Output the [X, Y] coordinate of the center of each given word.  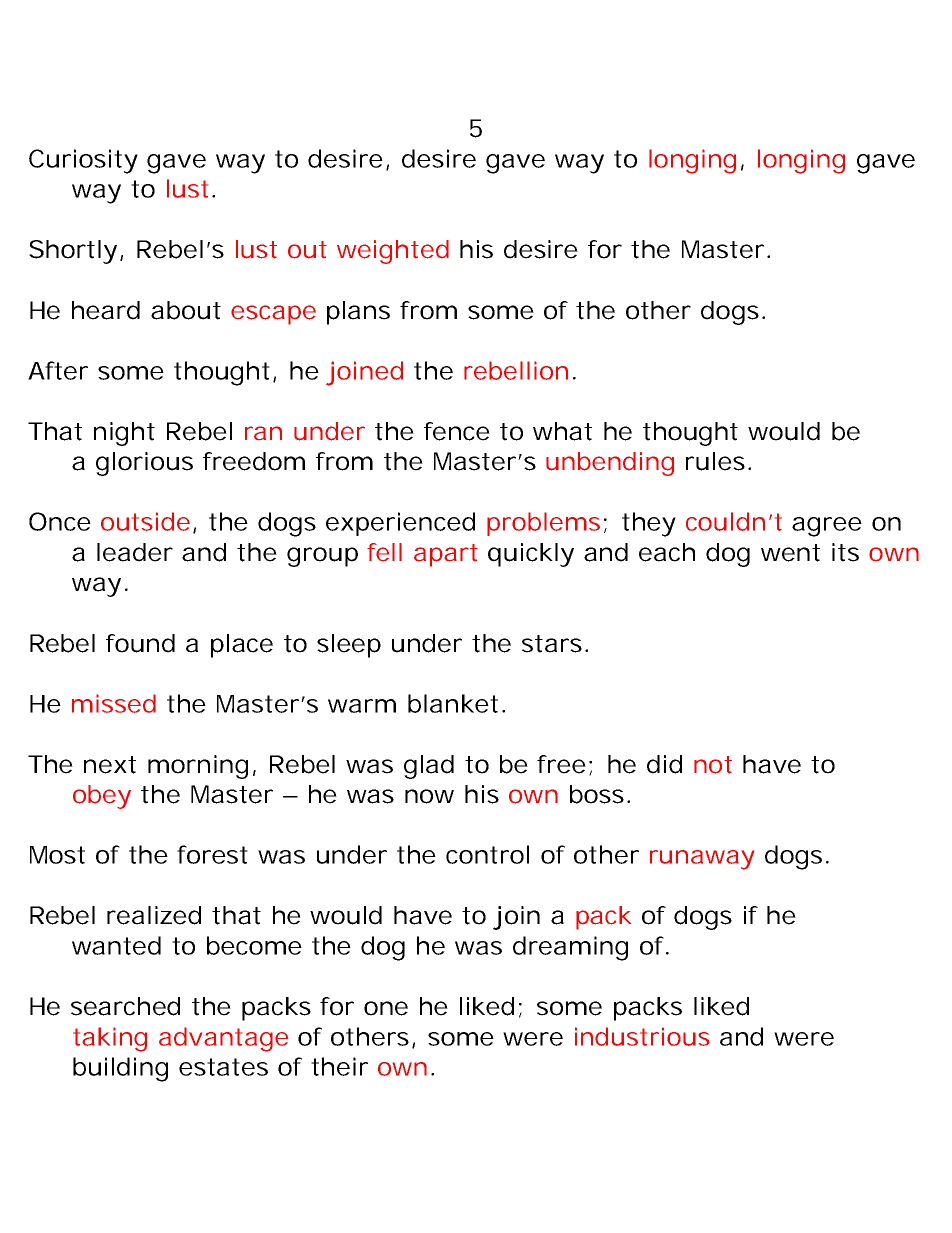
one [386, 1008]
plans [358, 313]
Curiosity [83, 161]
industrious [642, 1036]
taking [110, 1039]
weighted [393, 252]
